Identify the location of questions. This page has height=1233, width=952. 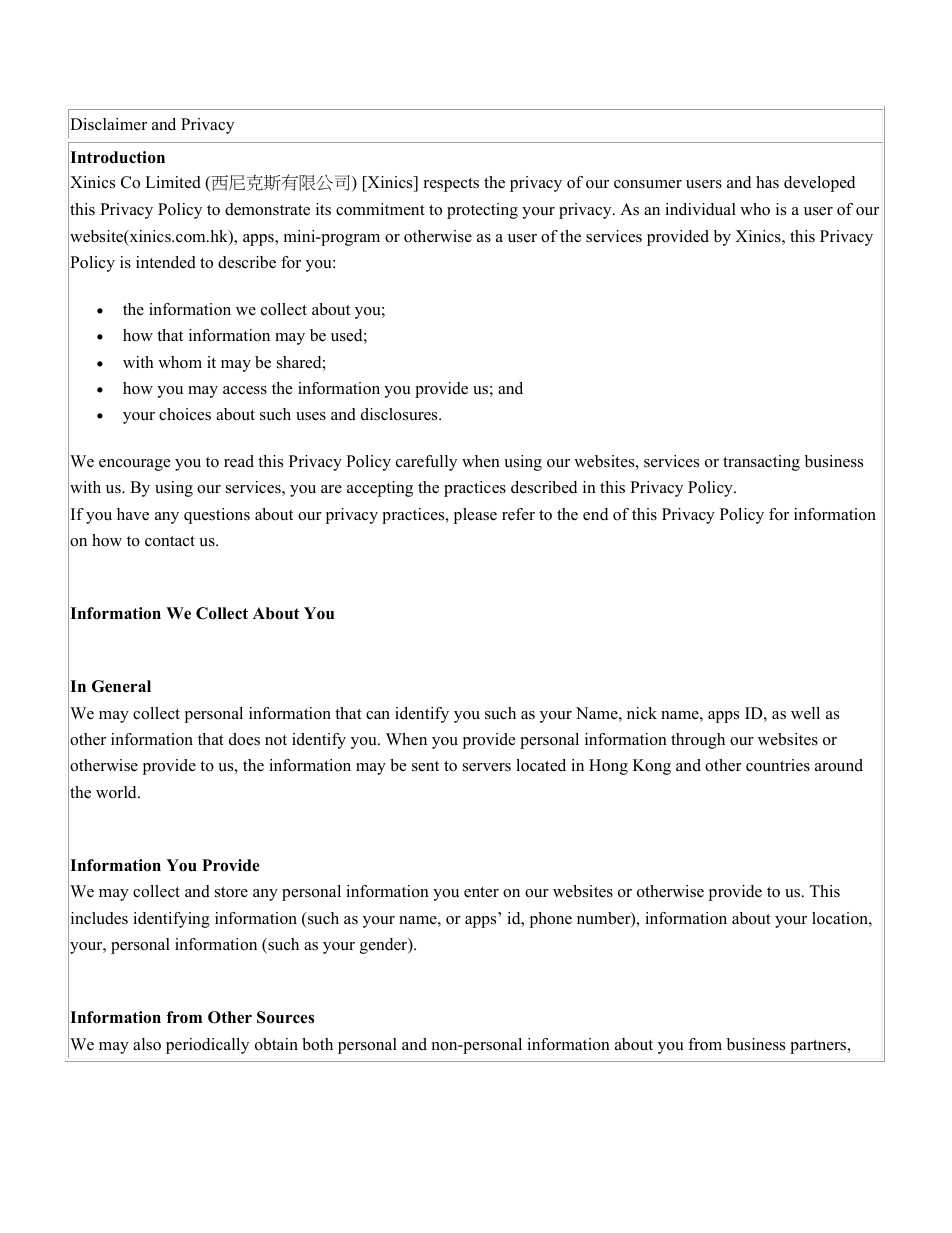
(217, 516).
